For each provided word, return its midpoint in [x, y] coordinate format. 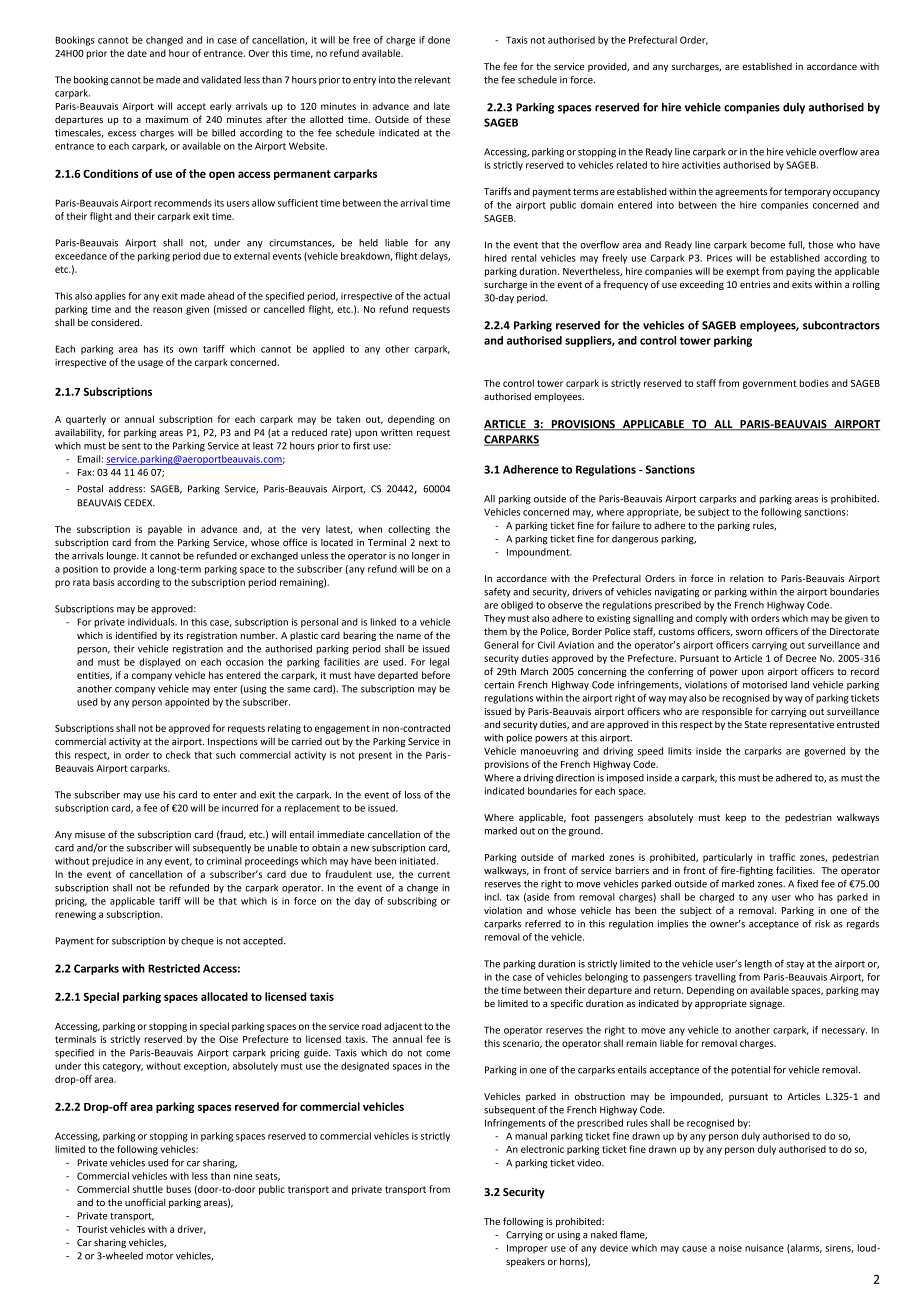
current [434, 874]
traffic [782, 857]
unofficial [145, 1202]
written [397, 432]
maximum [167, 119]
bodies [814, 383]
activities [701, 165]
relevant [432, 80]
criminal [224, 861]
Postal [90, 489]
